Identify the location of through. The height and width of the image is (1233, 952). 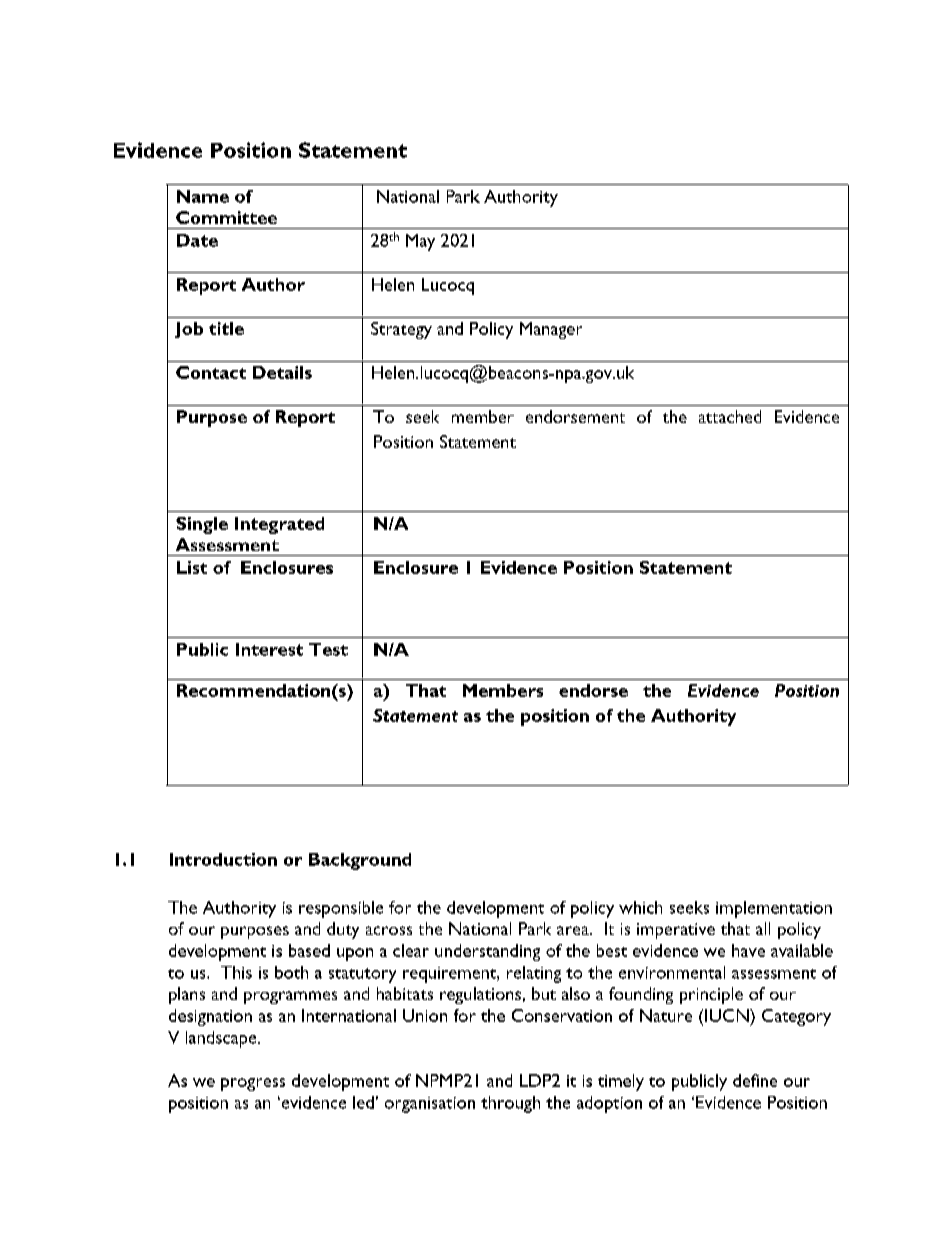
(510, 1104).
